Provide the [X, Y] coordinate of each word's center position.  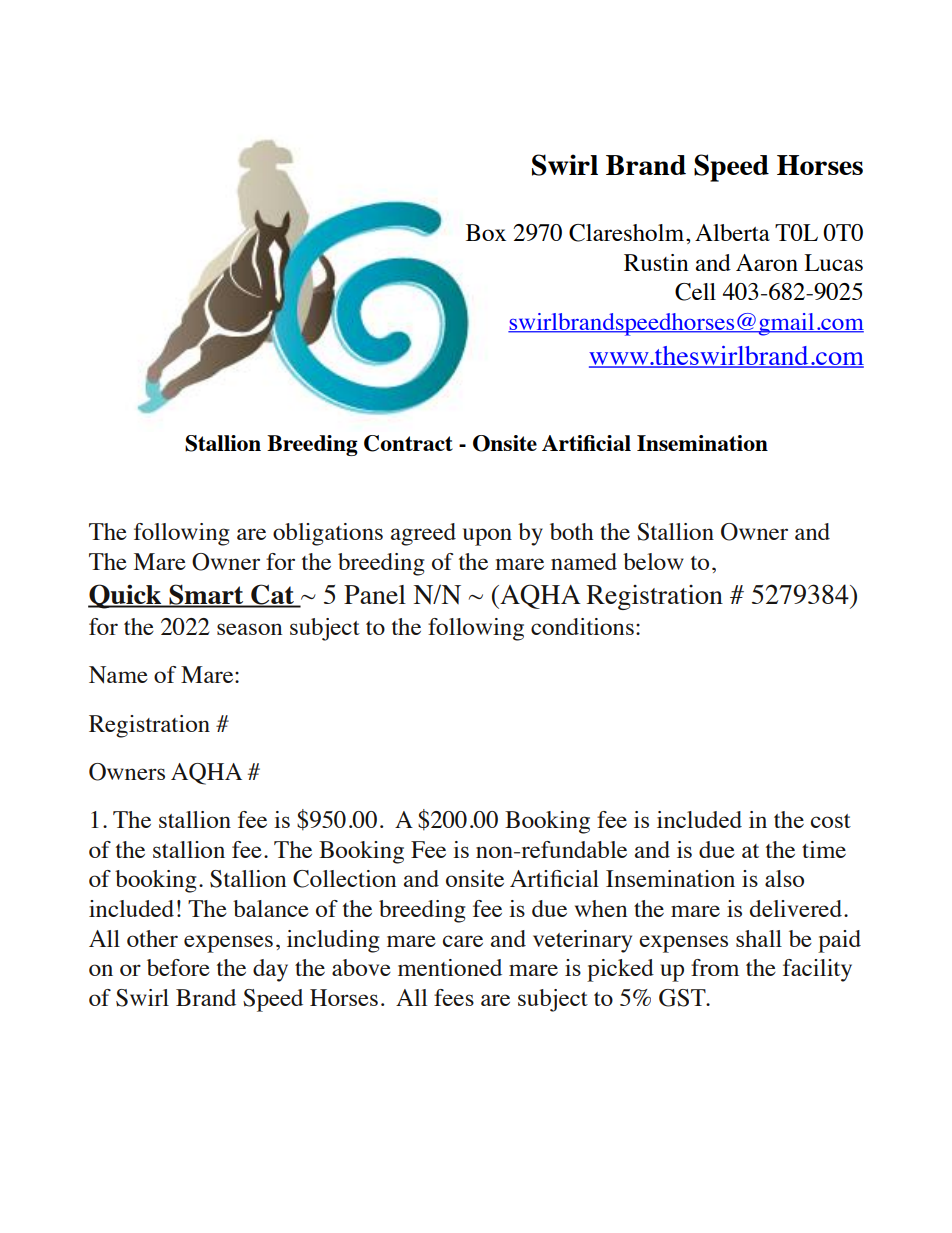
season [249, 629]
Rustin [656, 262]
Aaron [767, 262]
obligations [328, 534]
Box [486, 232]
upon [487, 537]
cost [831, 821]
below [653, 561]
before [178, 967]
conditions [582, 626]
